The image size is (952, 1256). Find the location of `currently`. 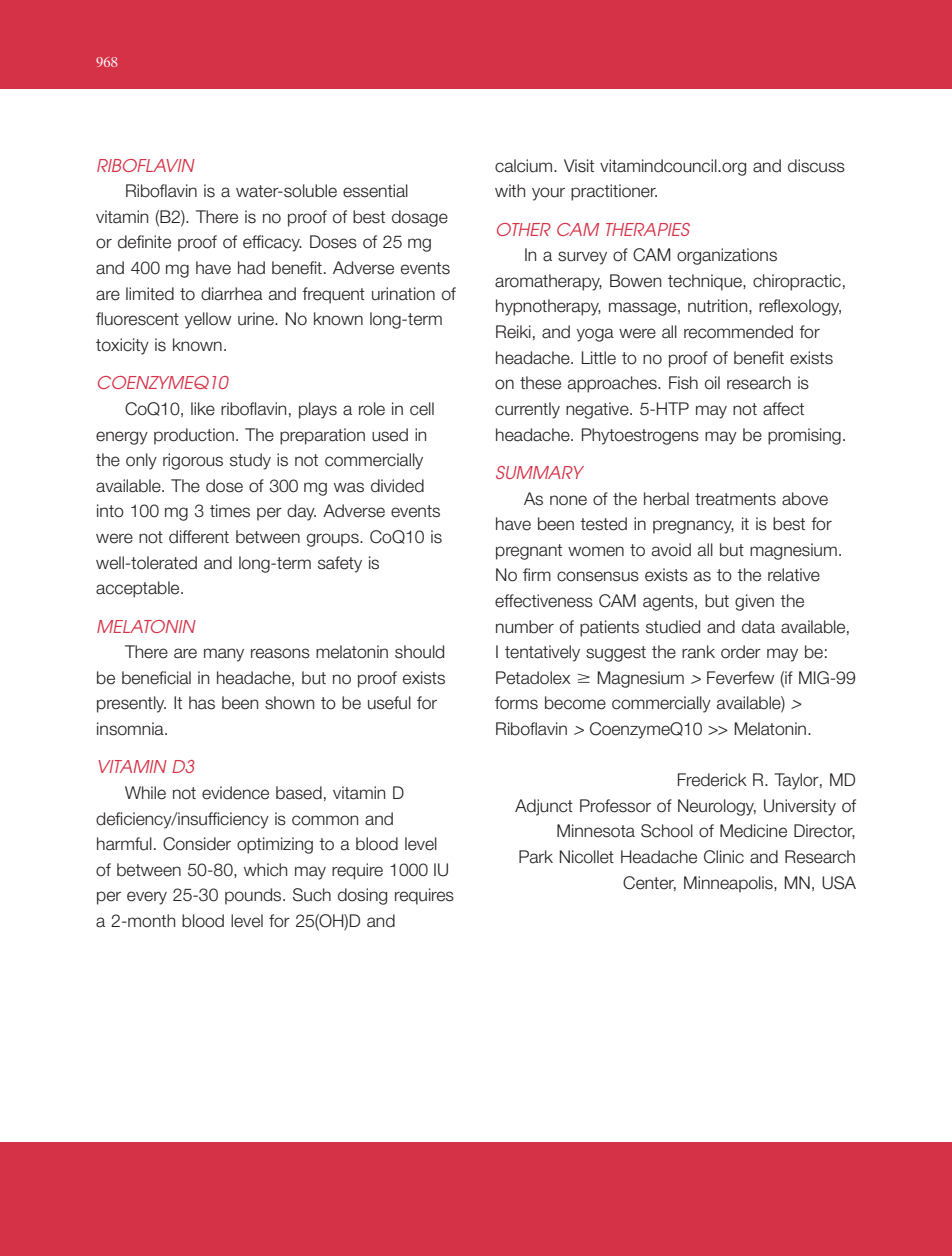

currently is located at coordinates (527, 410).
